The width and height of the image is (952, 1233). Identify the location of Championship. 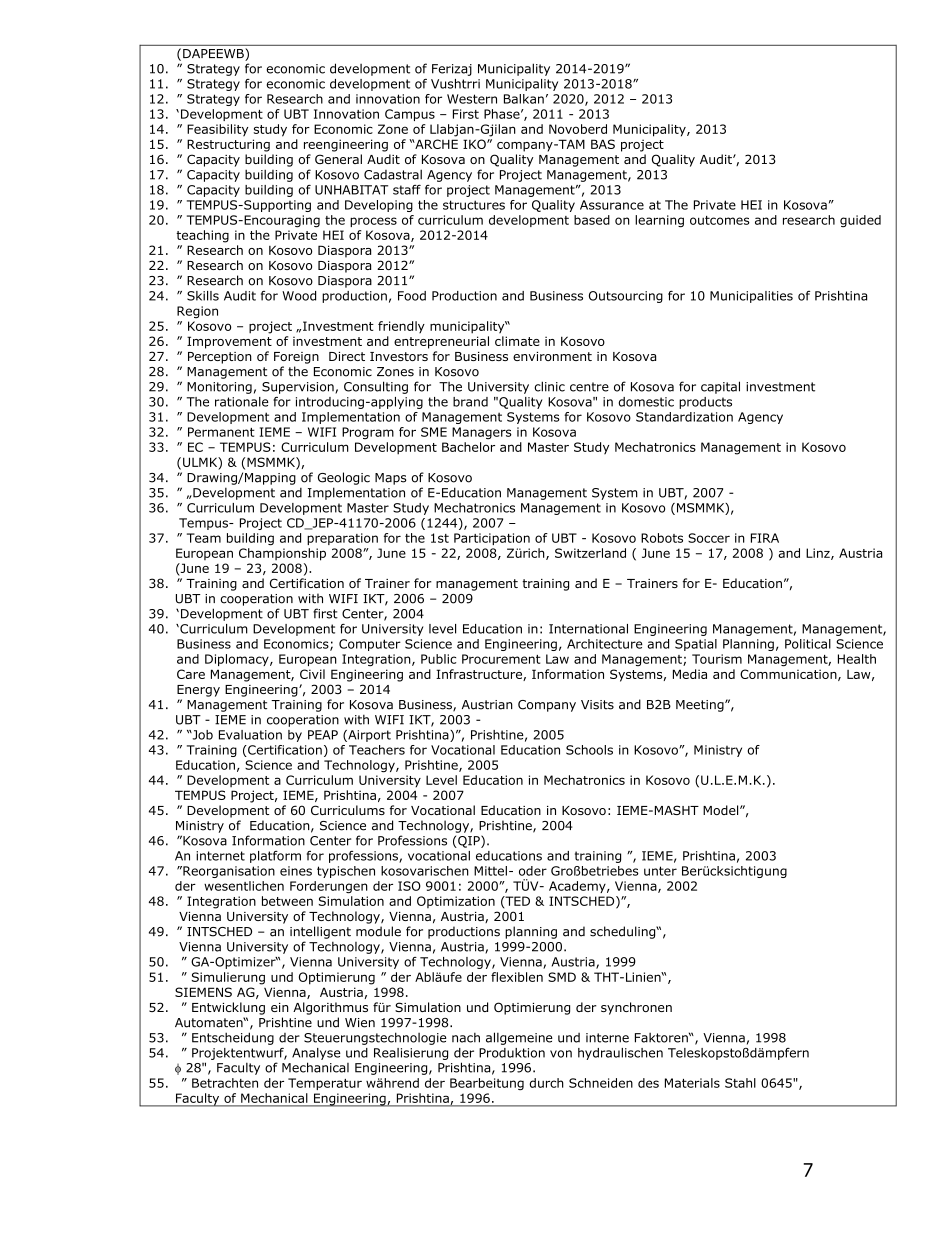
(282, 554).
